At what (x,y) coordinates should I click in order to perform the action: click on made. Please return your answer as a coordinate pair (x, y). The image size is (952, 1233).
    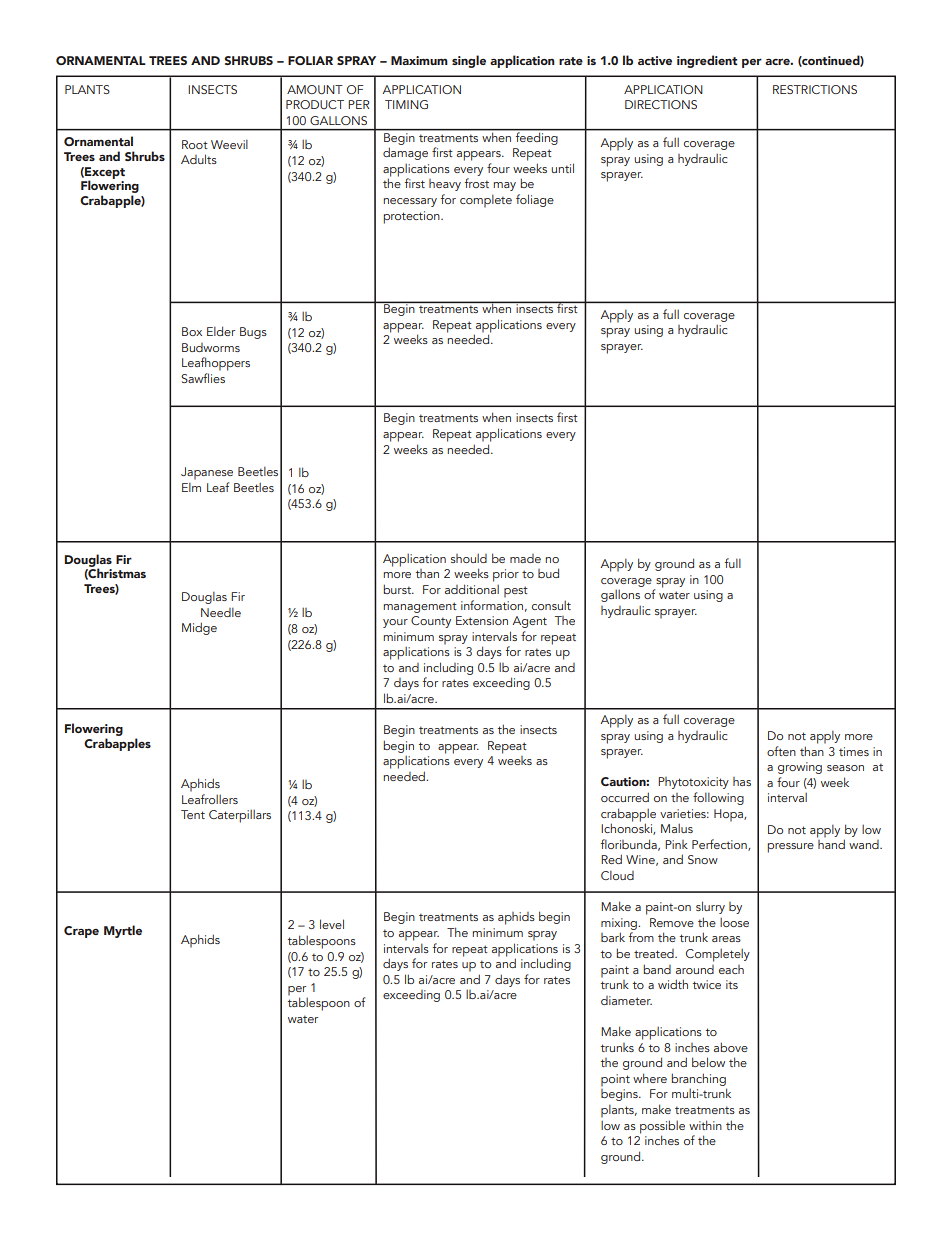
    Looking at the image, I should click on (525, 558).
